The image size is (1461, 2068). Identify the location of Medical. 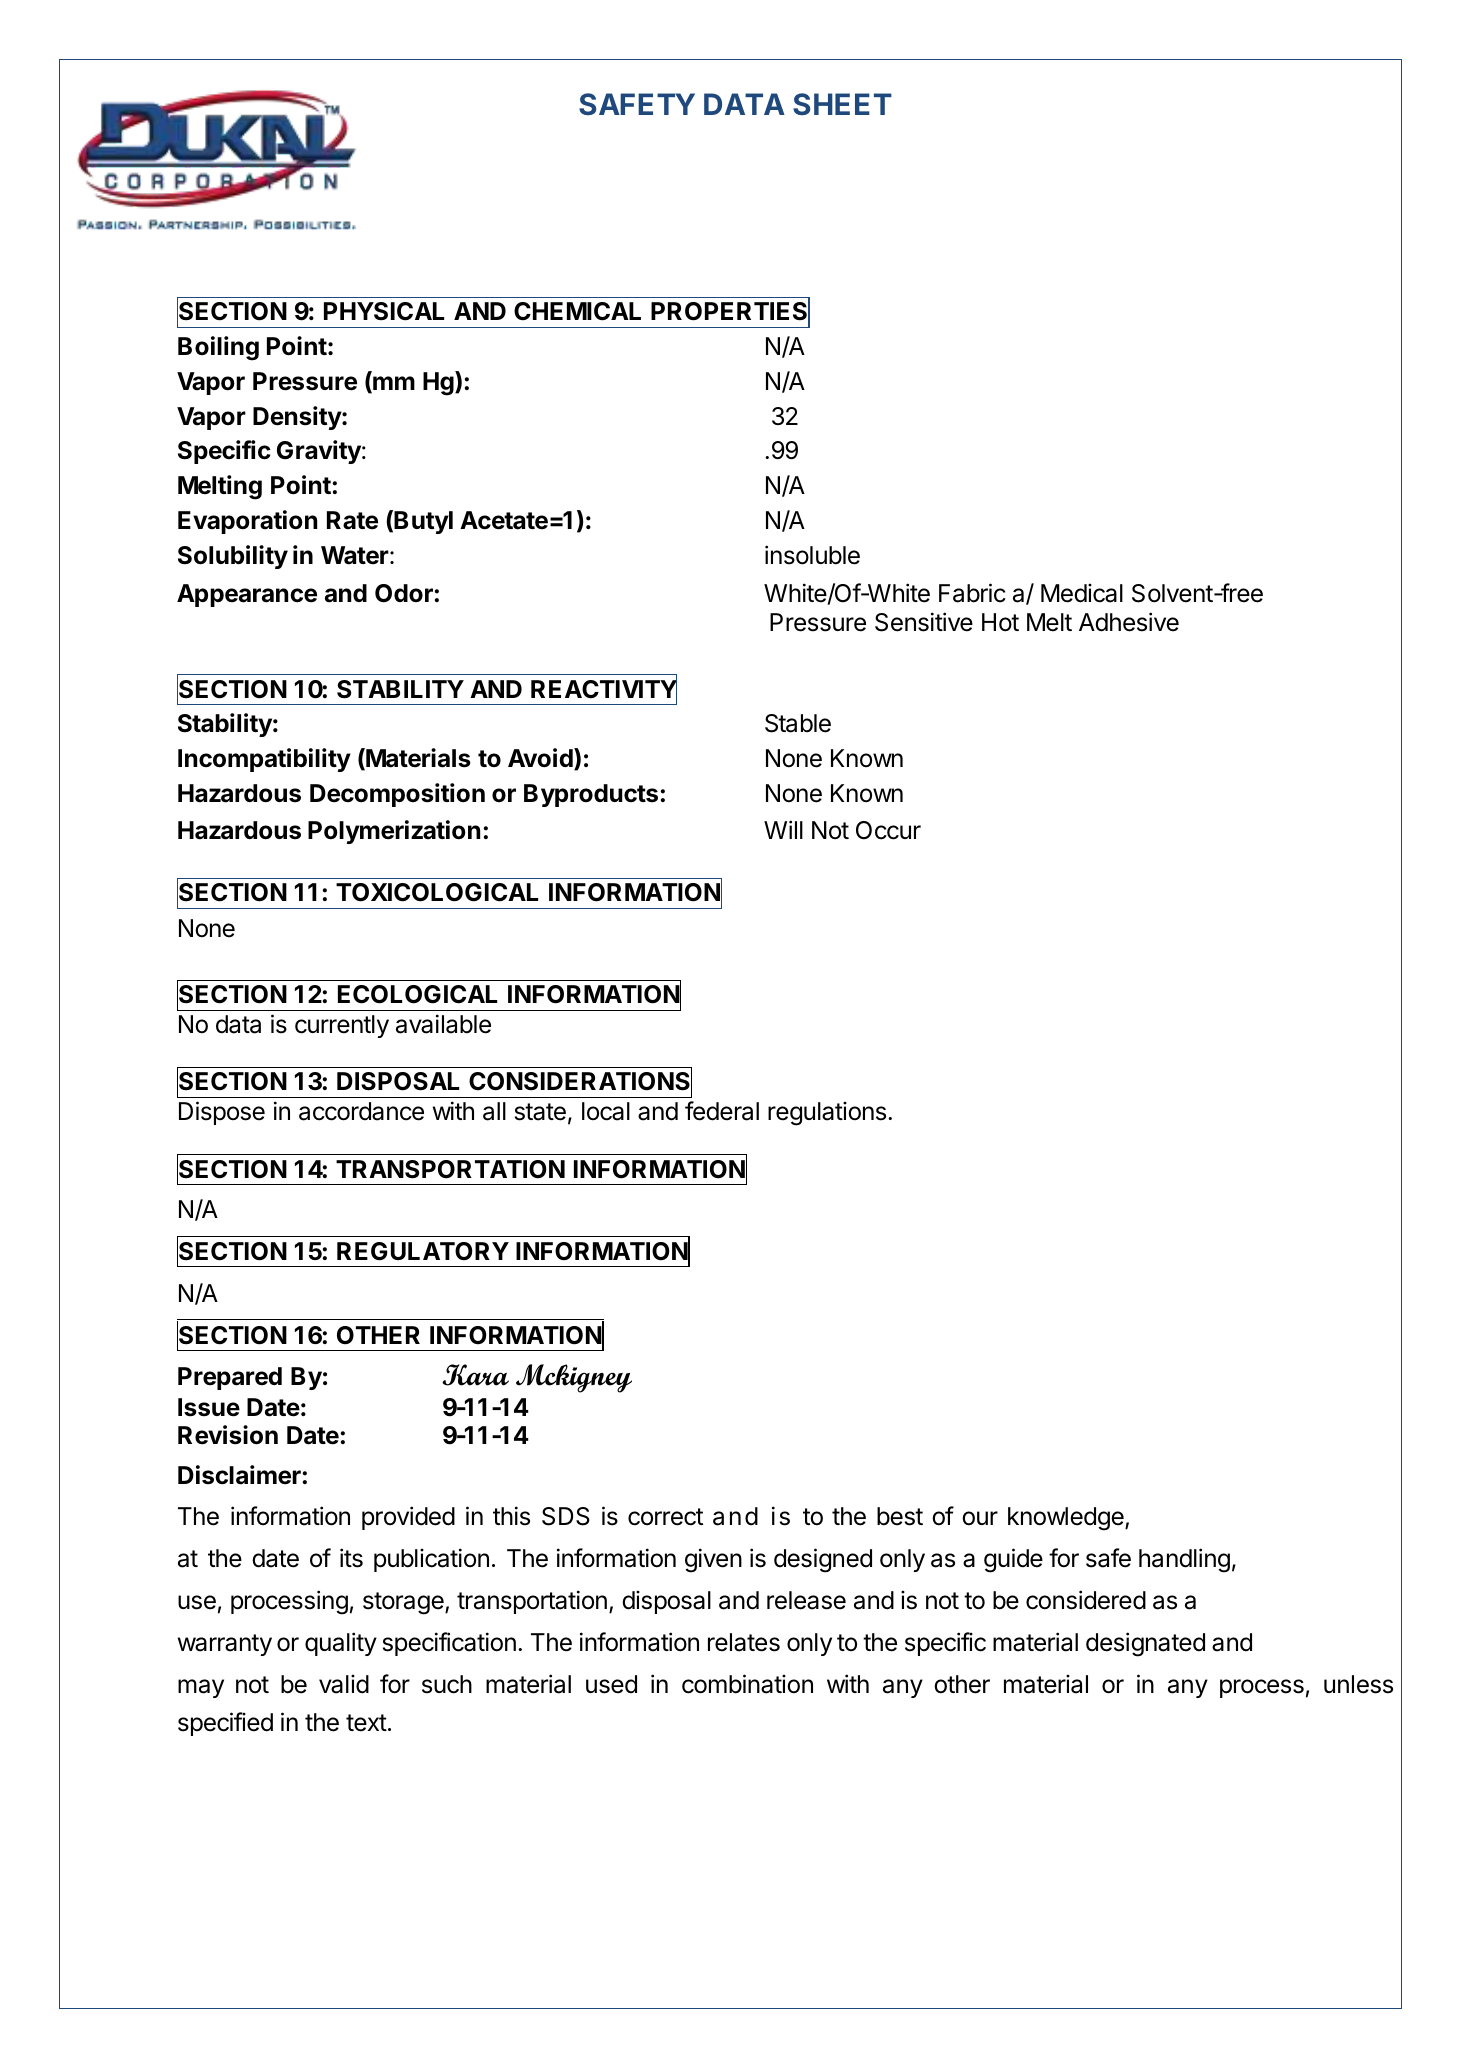
(1082, 593).
